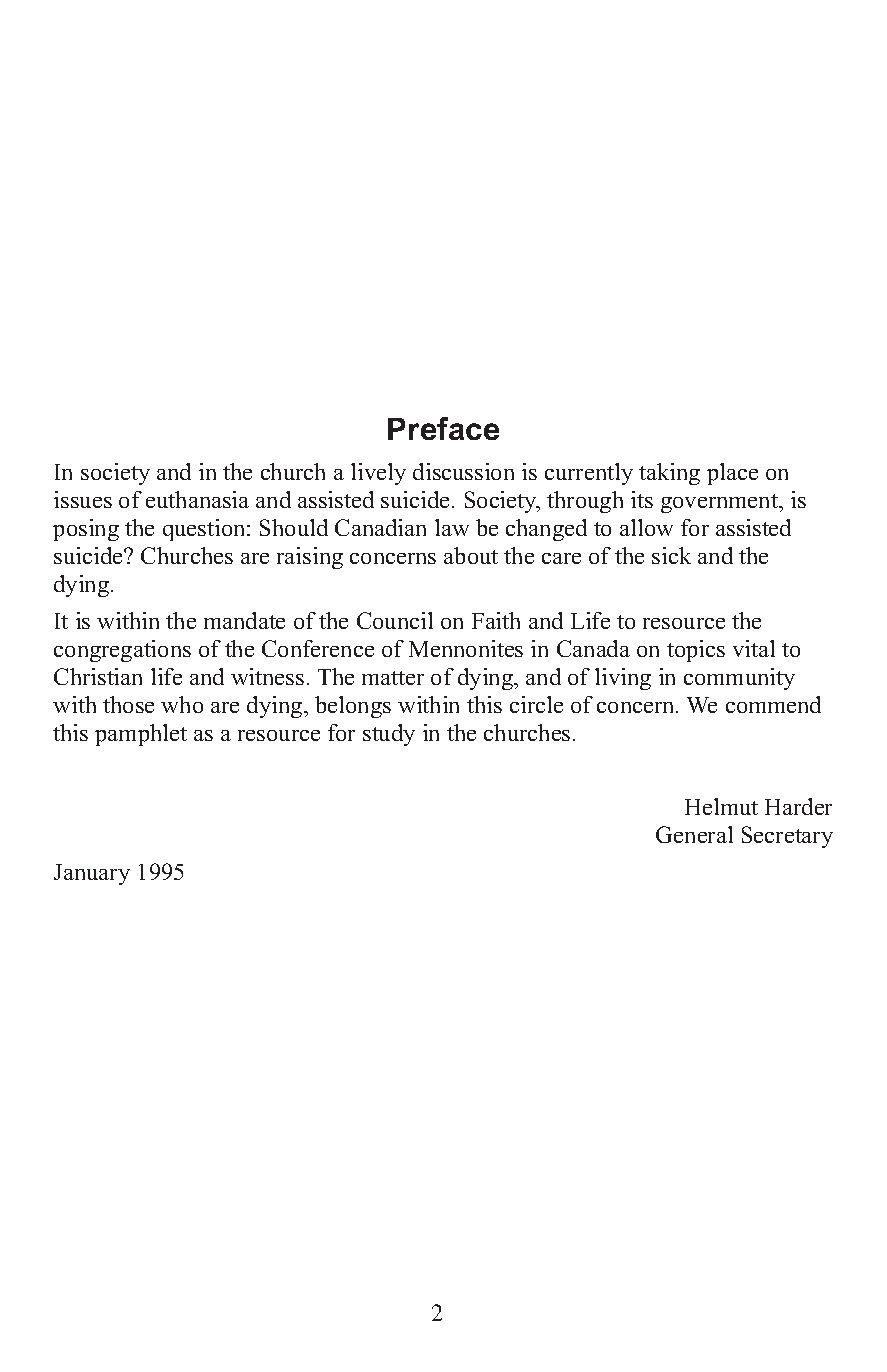 The height and width of the screenshot is (1372, 887). Describe the element at coordinates (732, 474) in the screenshot. I see `place` at that location.
